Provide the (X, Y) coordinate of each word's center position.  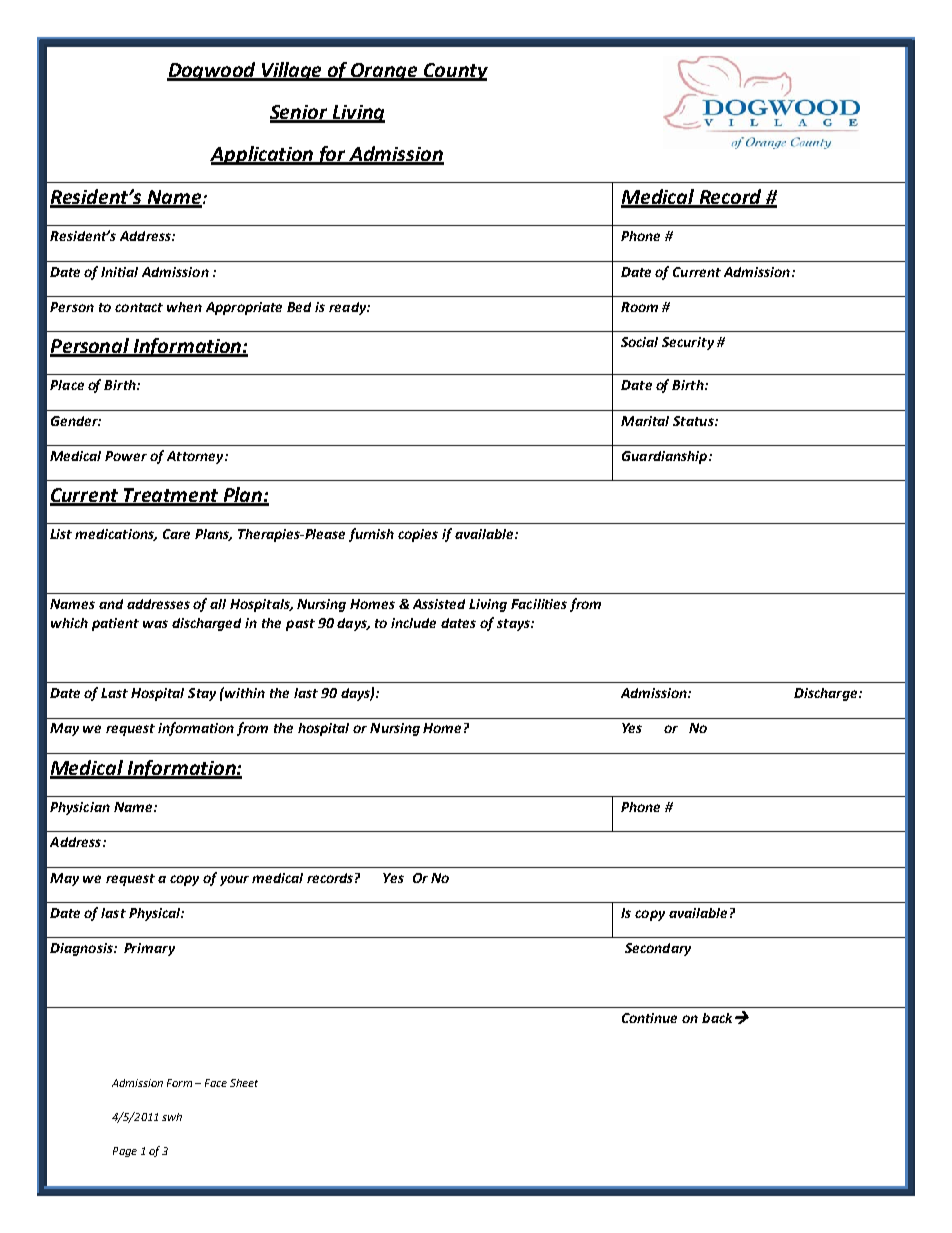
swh (172, 1117)
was (155, 624)
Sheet (244, 1083)
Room (639, 307)
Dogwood (212, 71)
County (455, 72)
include (413, 623)
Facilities (539, 604)
